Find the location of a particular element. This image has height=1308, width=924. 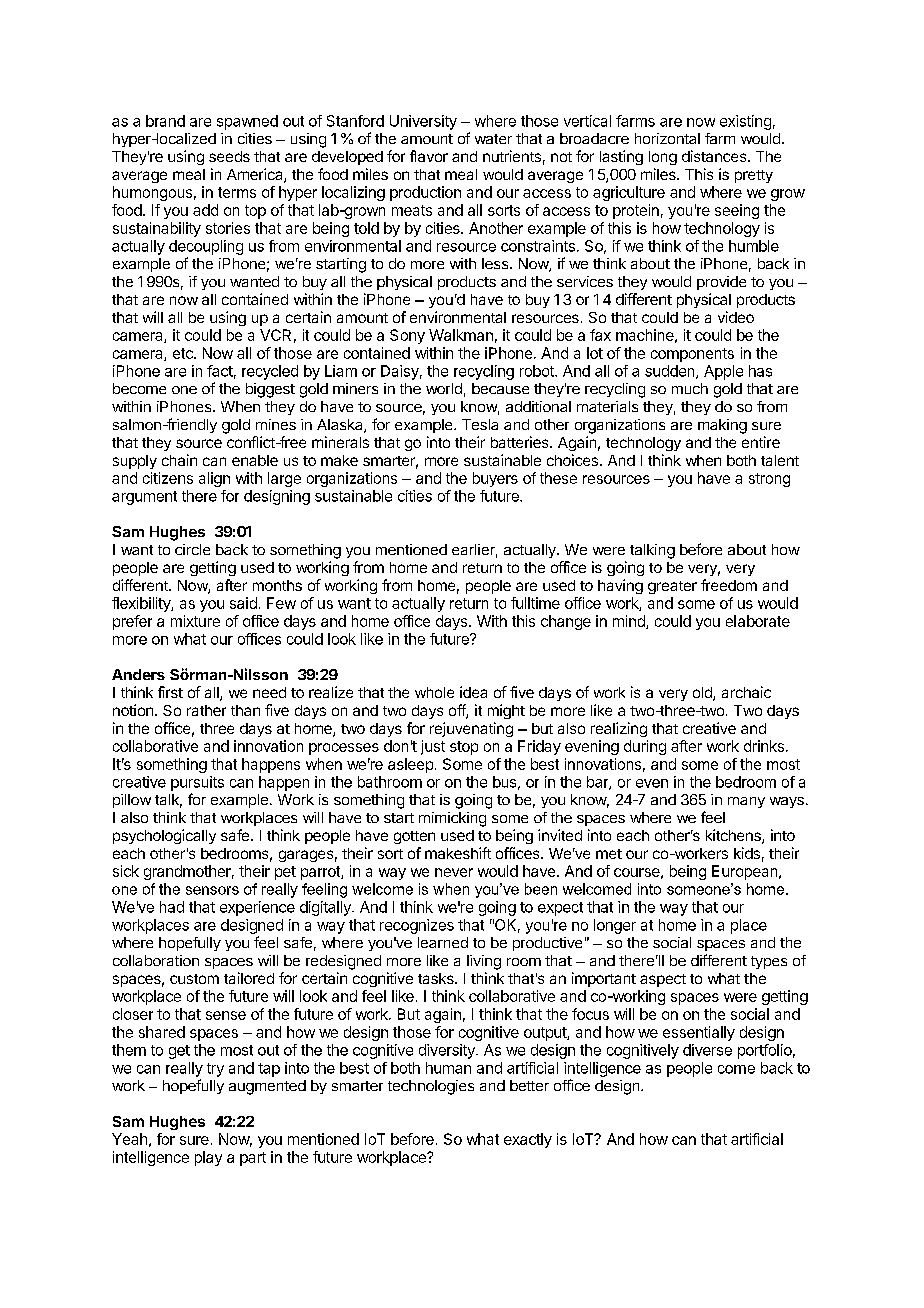

idea is located at coordinates (473, 692).
